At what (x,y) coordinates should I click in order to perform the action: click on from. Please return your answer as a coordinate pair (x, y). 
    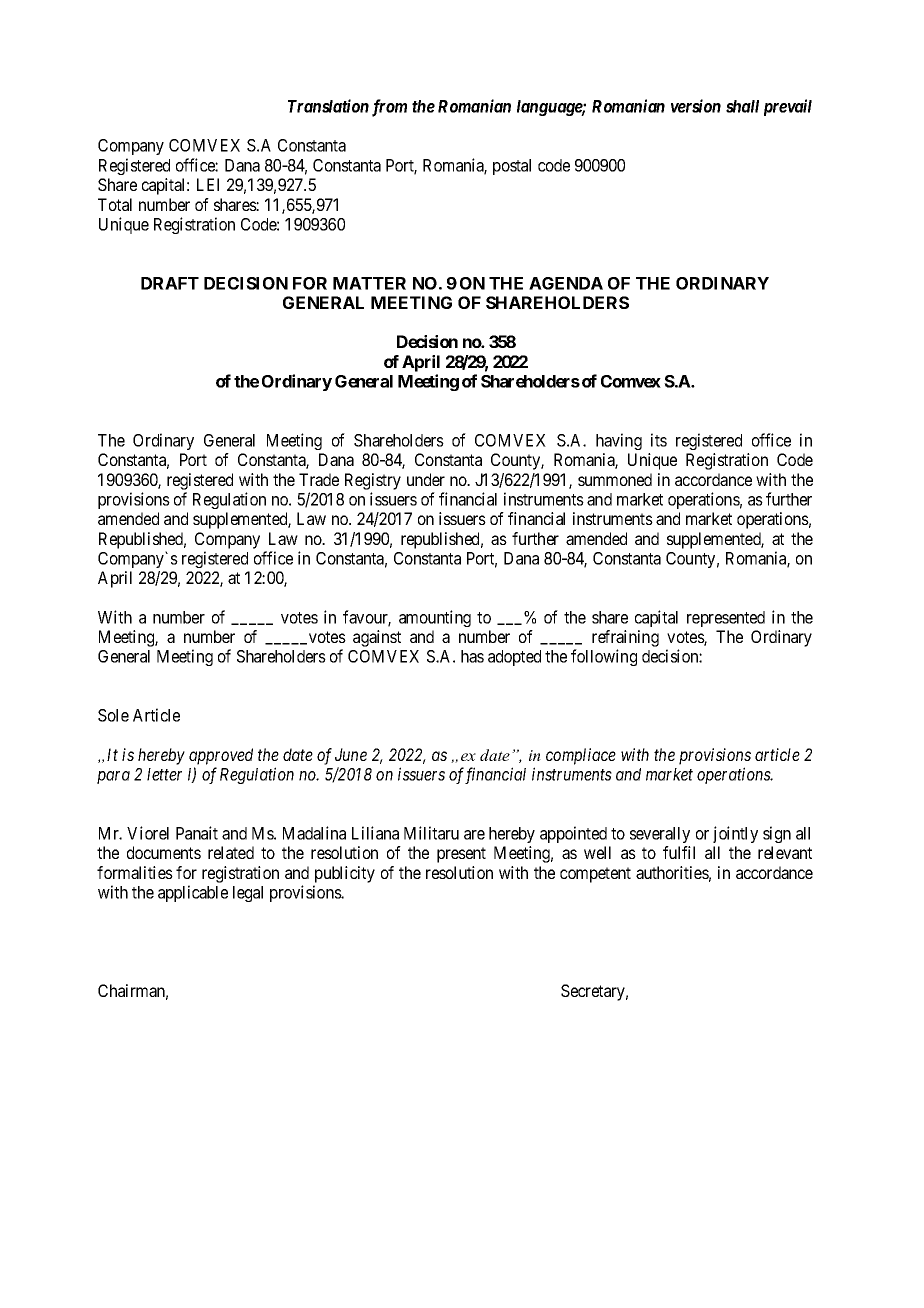
    Looking at the image, I should click on (389, 108).
